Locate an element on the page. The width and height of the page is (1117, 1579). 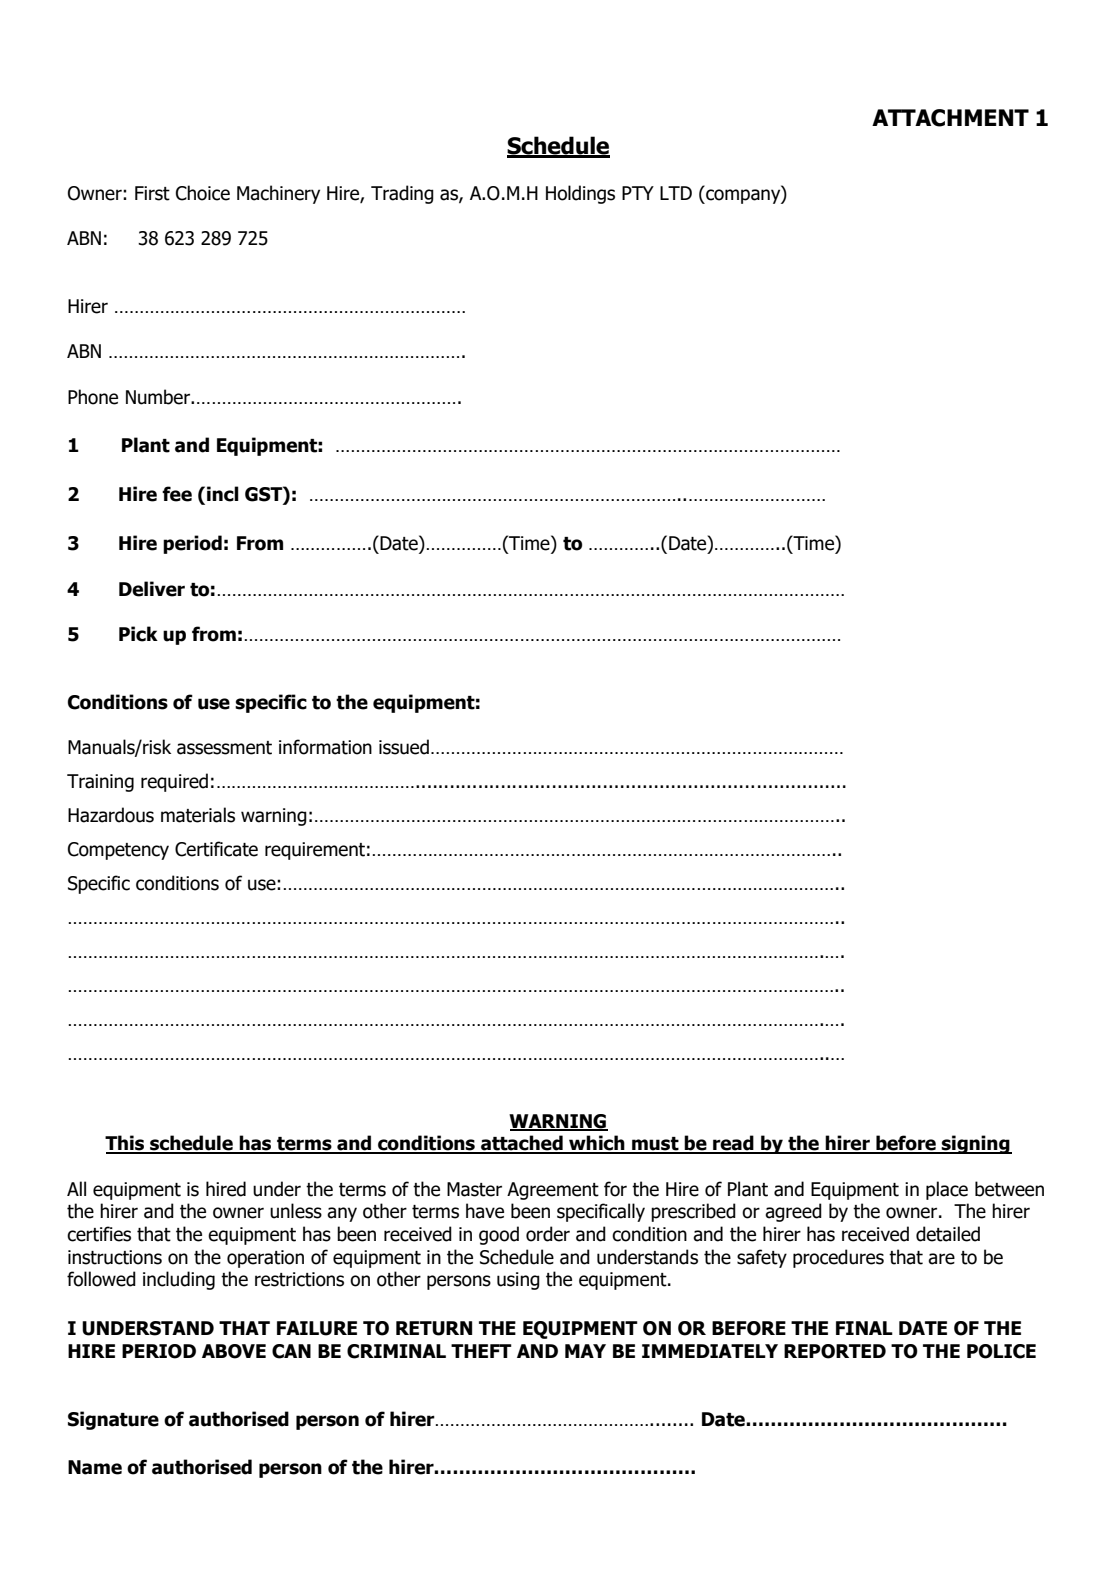
place is located at coordinates (947, 1190).
